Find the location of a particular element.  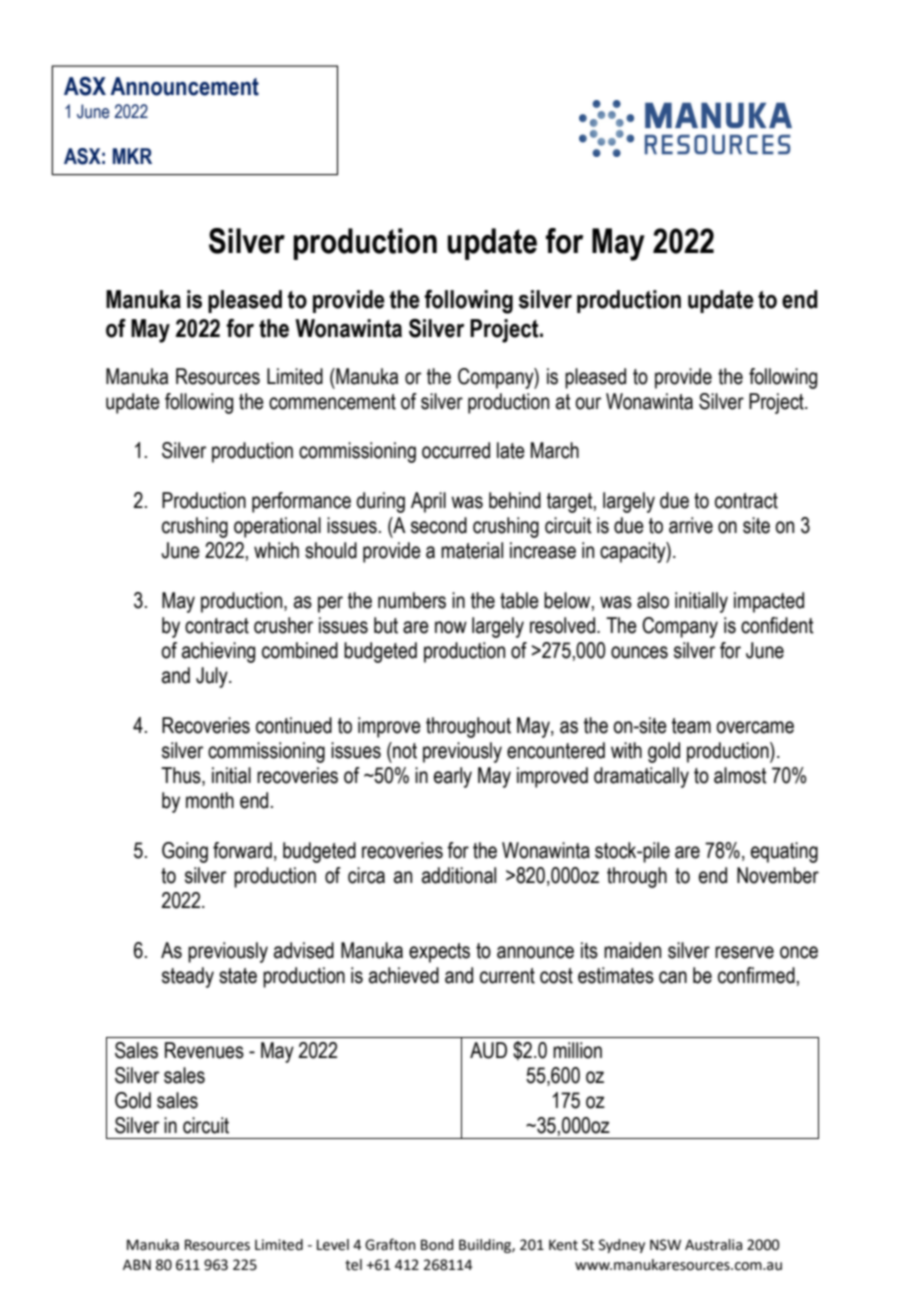

commencement is located at coordinates (332, 402).
